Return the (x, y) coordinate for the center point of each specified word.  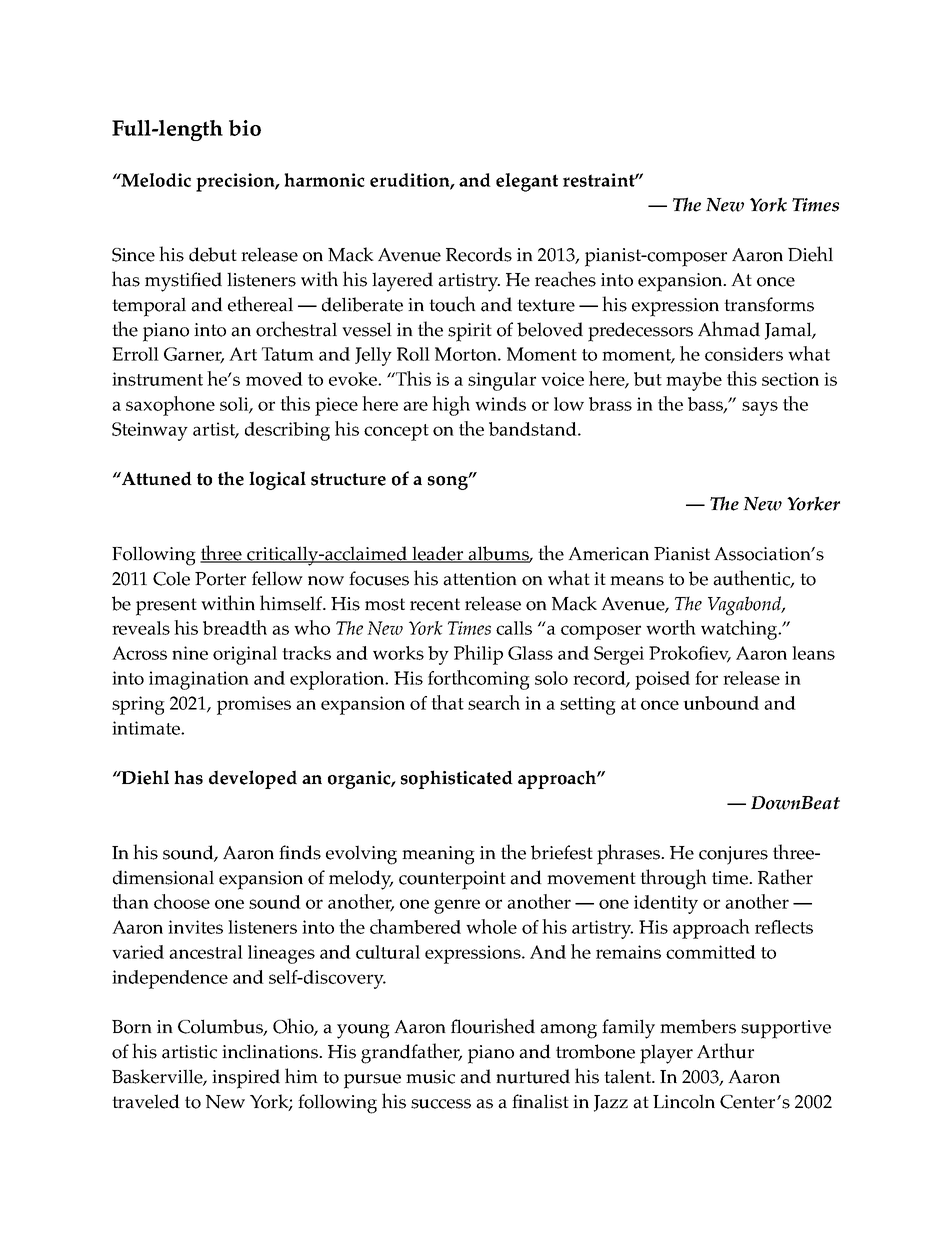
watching (740, 630)
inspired (246, 1079)
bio (245, 128)
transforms (769, 304)
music (430, 1077)
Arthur (725, 1051)
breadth (235, 627)
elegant (527, 182)
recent (435, 604)
